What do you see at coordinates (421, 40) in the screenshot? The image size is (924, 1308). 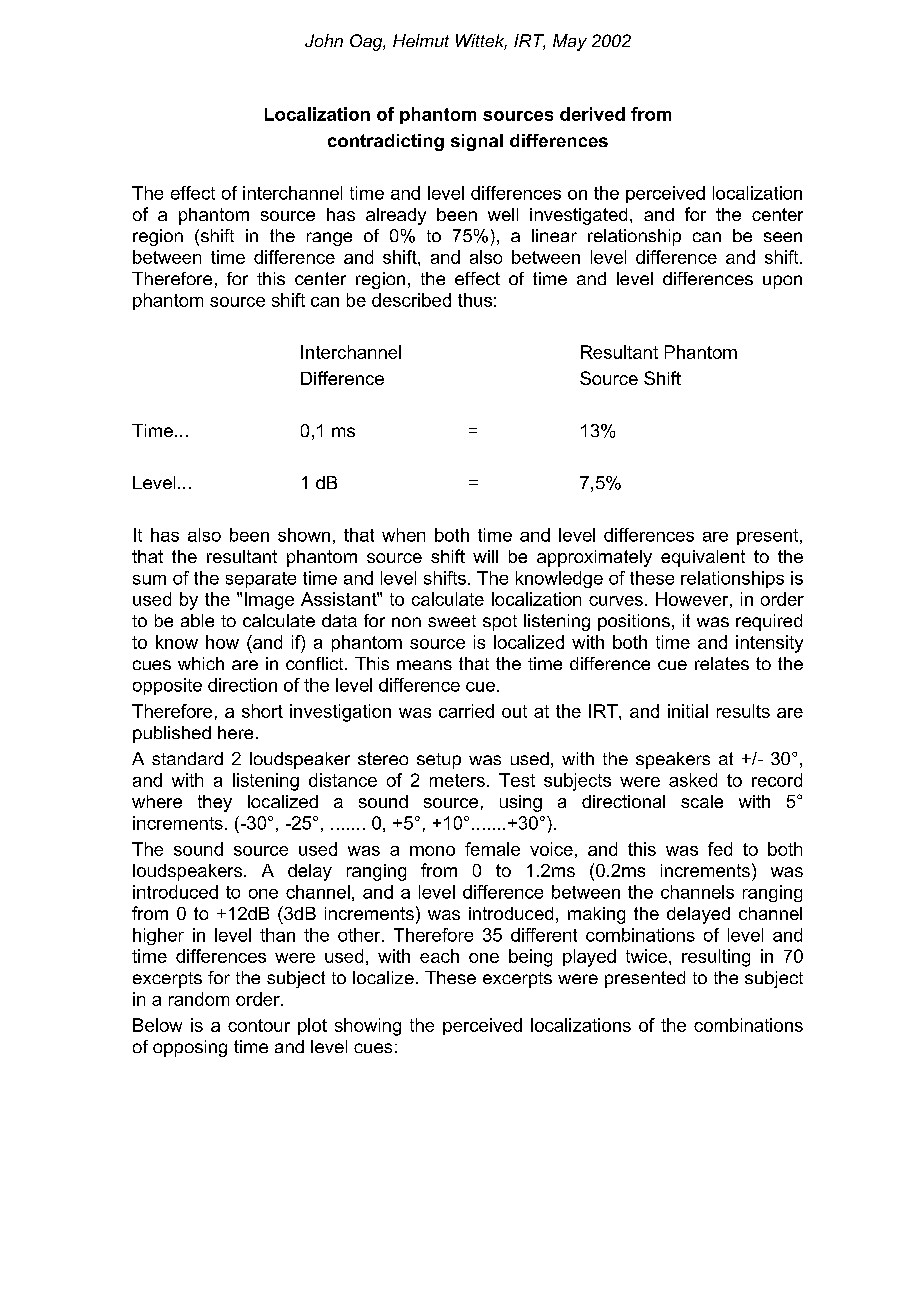 I see `Helmut` at bounding box center [421, 40].
